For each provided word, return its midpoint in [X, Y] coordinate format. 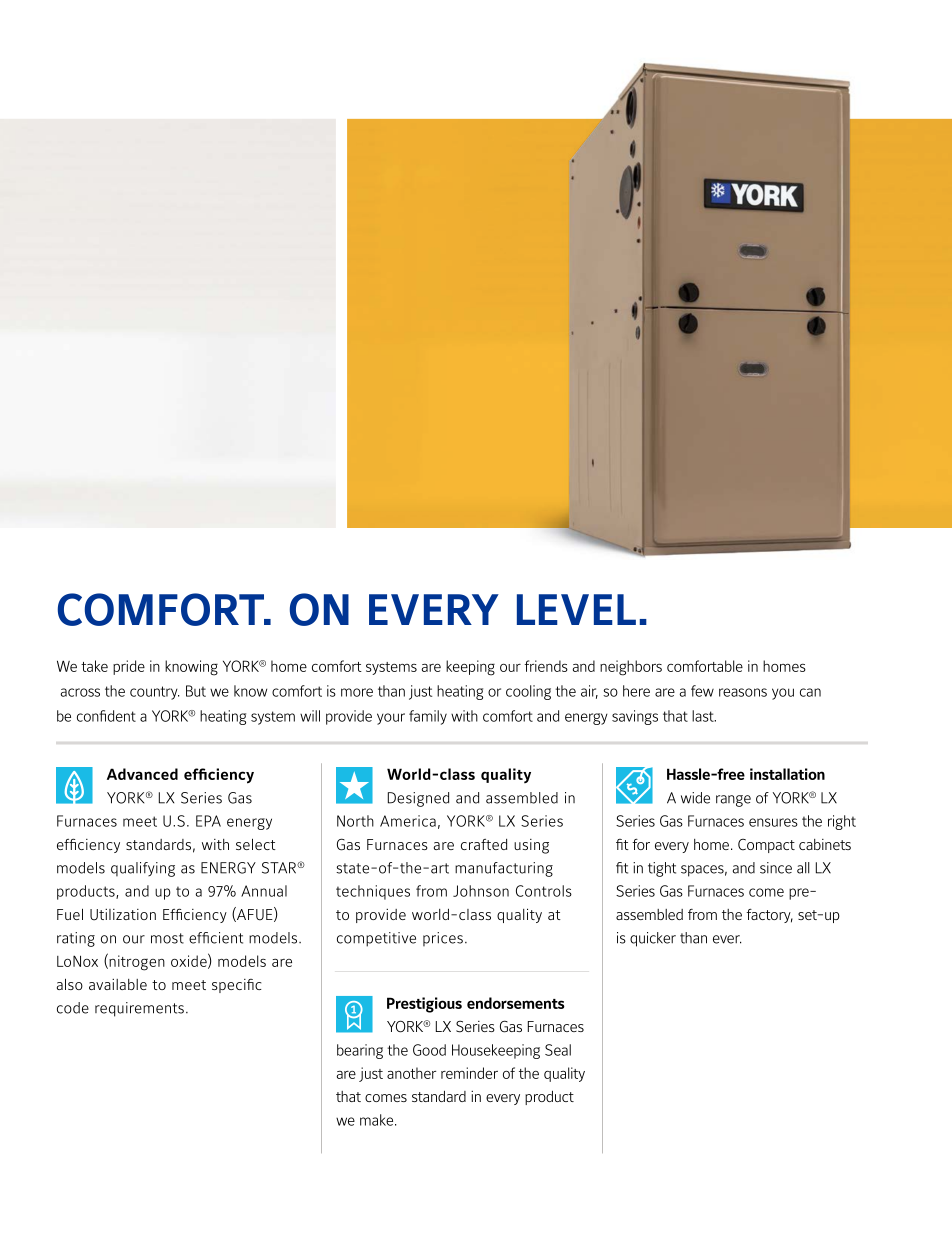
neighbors [631, 668]
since [776, 868]
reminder [469, 1073]
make [378, 1120]
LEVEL [576, 609]
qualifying [143, 869]
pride [129, 667]
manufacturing [504, 869]
